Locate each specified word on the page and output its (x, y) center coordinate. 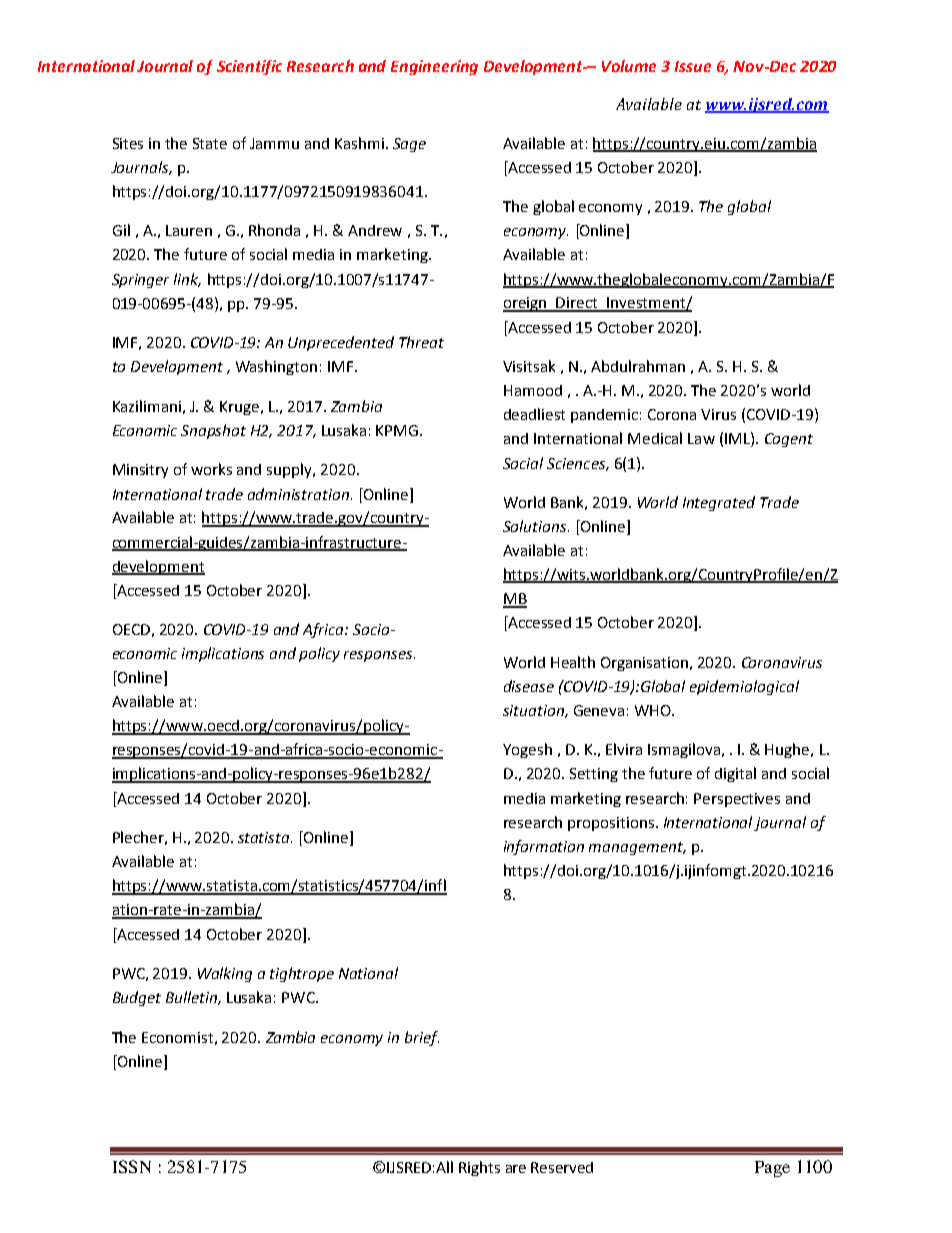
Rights (479, 1168)
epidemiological (744, 687)
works (211, 469)
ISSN (132, 1166)
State (210, 143)
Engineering (434, 67)
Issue (693, 66)
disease (529, 686)
